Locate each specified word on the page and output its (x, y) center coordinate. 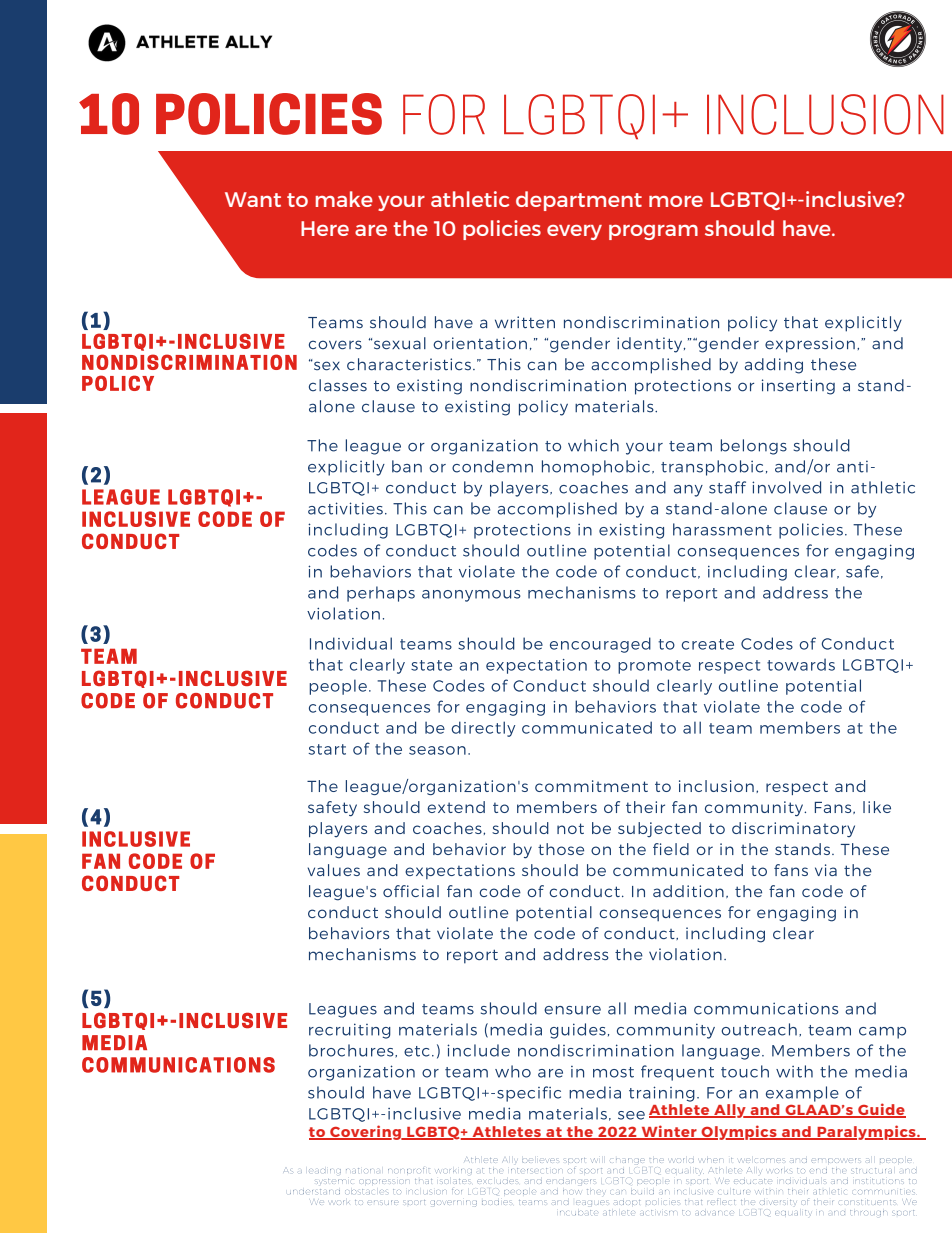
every (574, 232)
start (327, 749)
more (676, 201)
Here (325, 228)
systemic (334, 1181)
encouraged (600, 645)
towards (801, 664)
